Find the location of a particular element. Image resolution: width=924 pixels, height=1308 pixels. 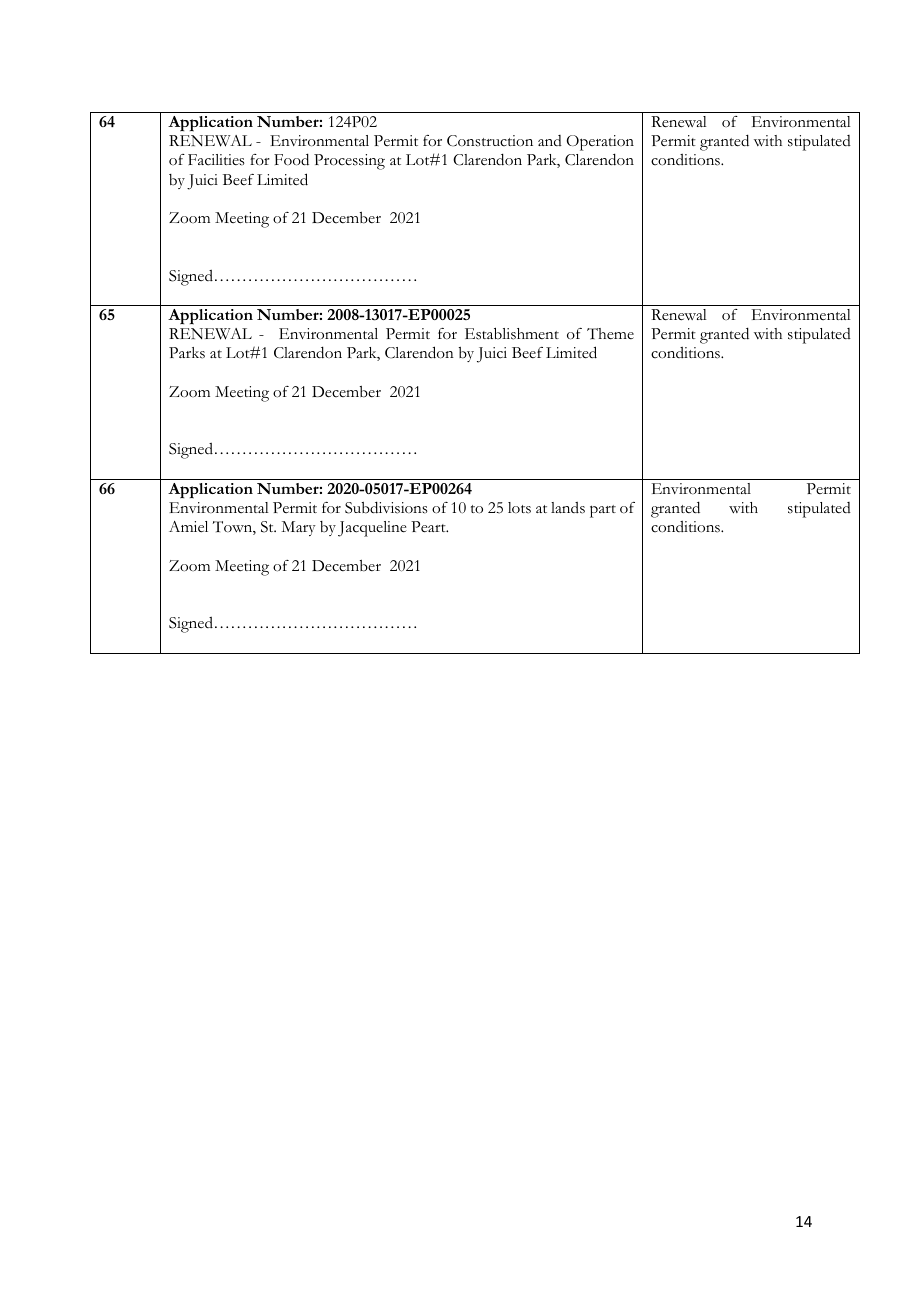

lots is located at coordinates (519, 508).
